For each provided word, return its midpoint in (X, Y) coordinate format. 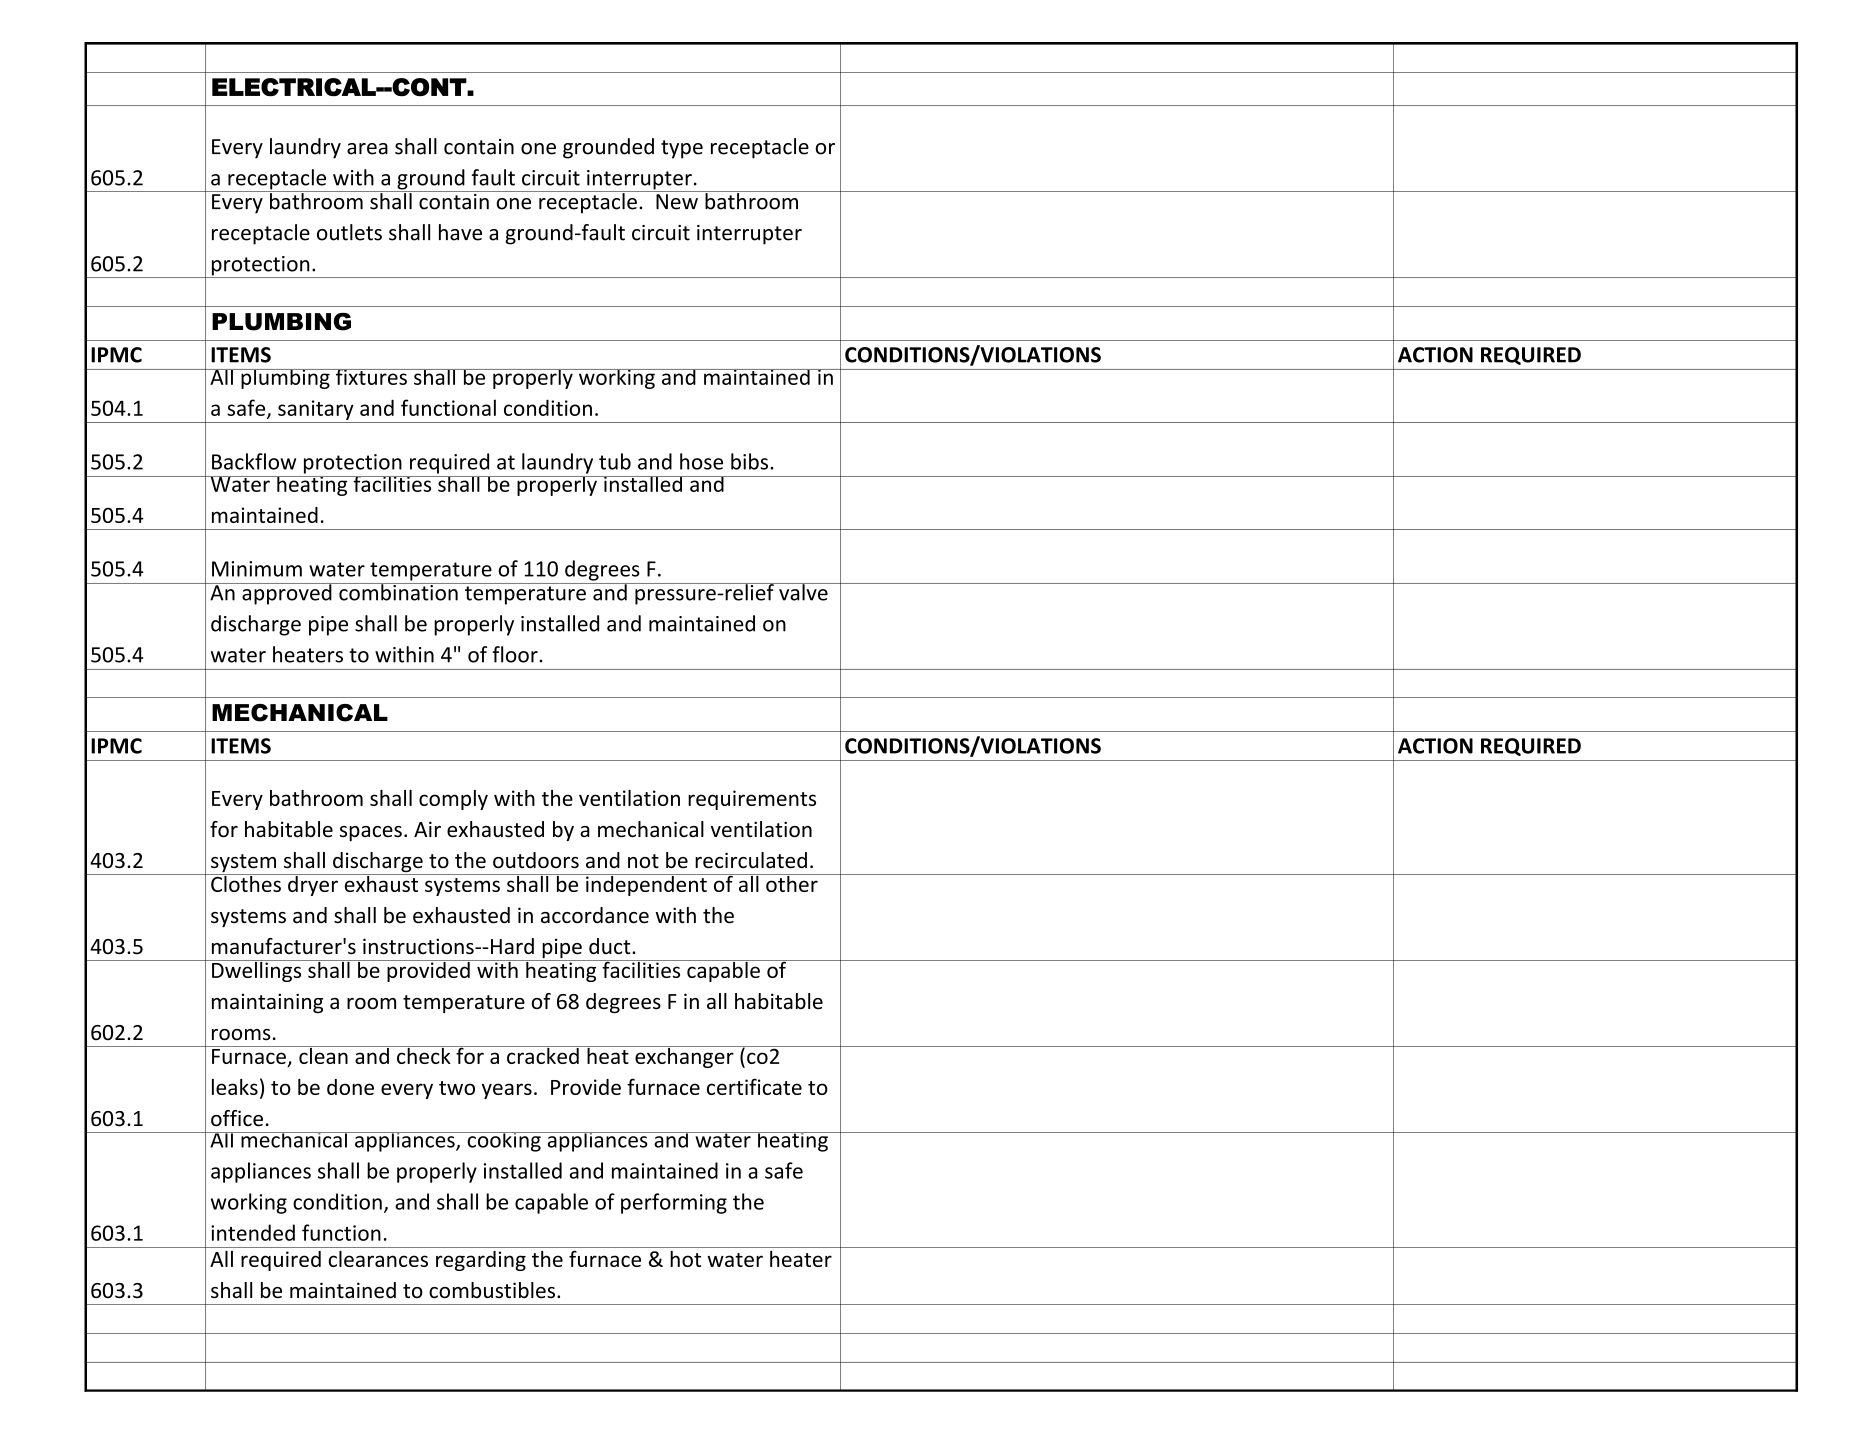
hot (685, 1259)
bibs (751, 461)
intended (253, 1232)
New (677, 202)
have (460, 232)
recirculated (751, 860)
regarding (481, 1261)
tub (615, 461)
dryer (313, 885)
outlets (349, 232)
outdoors (536, 860)
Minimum (257, 569)
